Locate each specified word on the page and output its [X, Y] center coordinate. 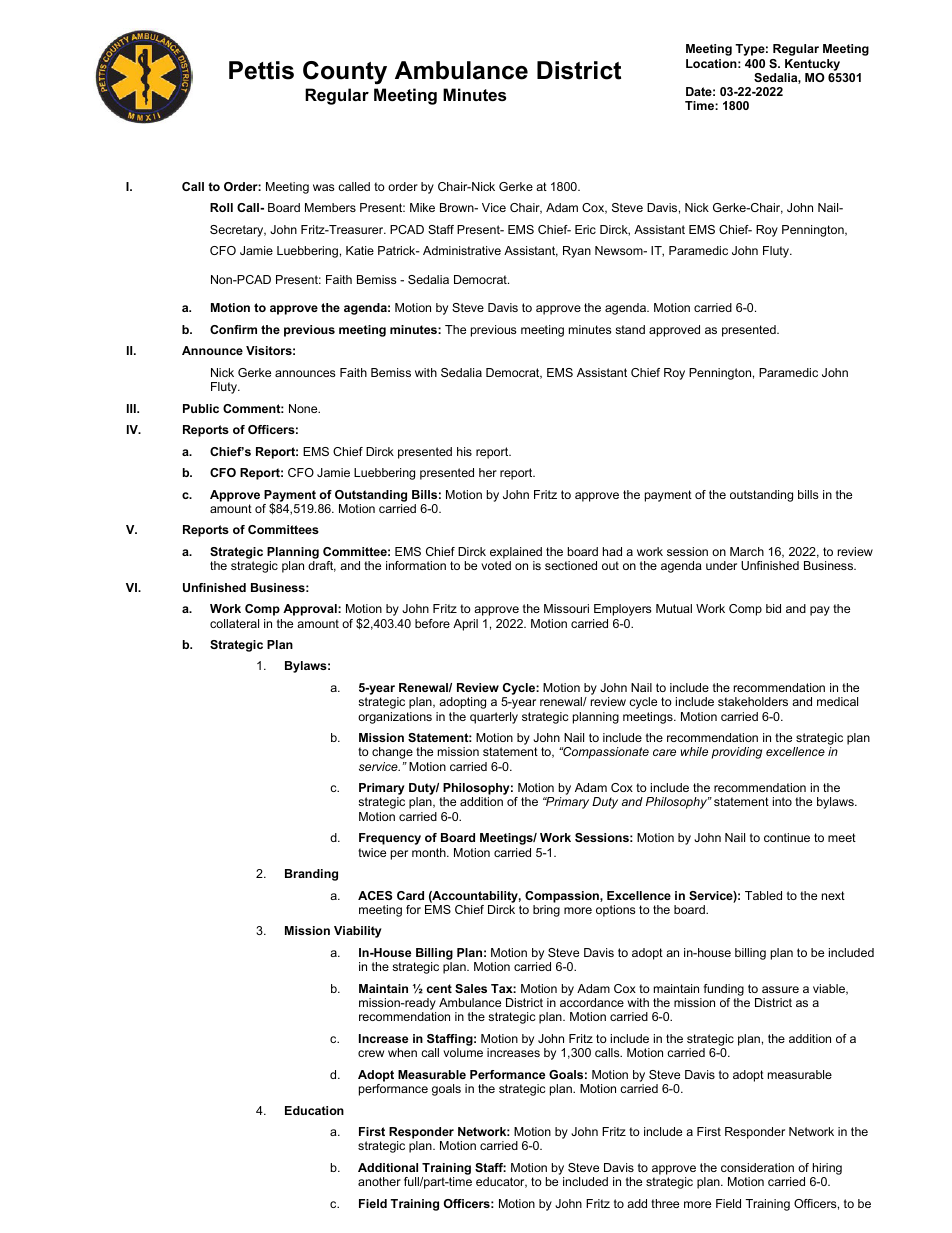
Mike [422, 207]
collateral [234, 623]
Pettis [261, 70]
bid [773, 608]
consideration [757, 1167]
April [465, 625]
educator [501, 1182]
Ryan [577, 252]
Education [314, 1110]
